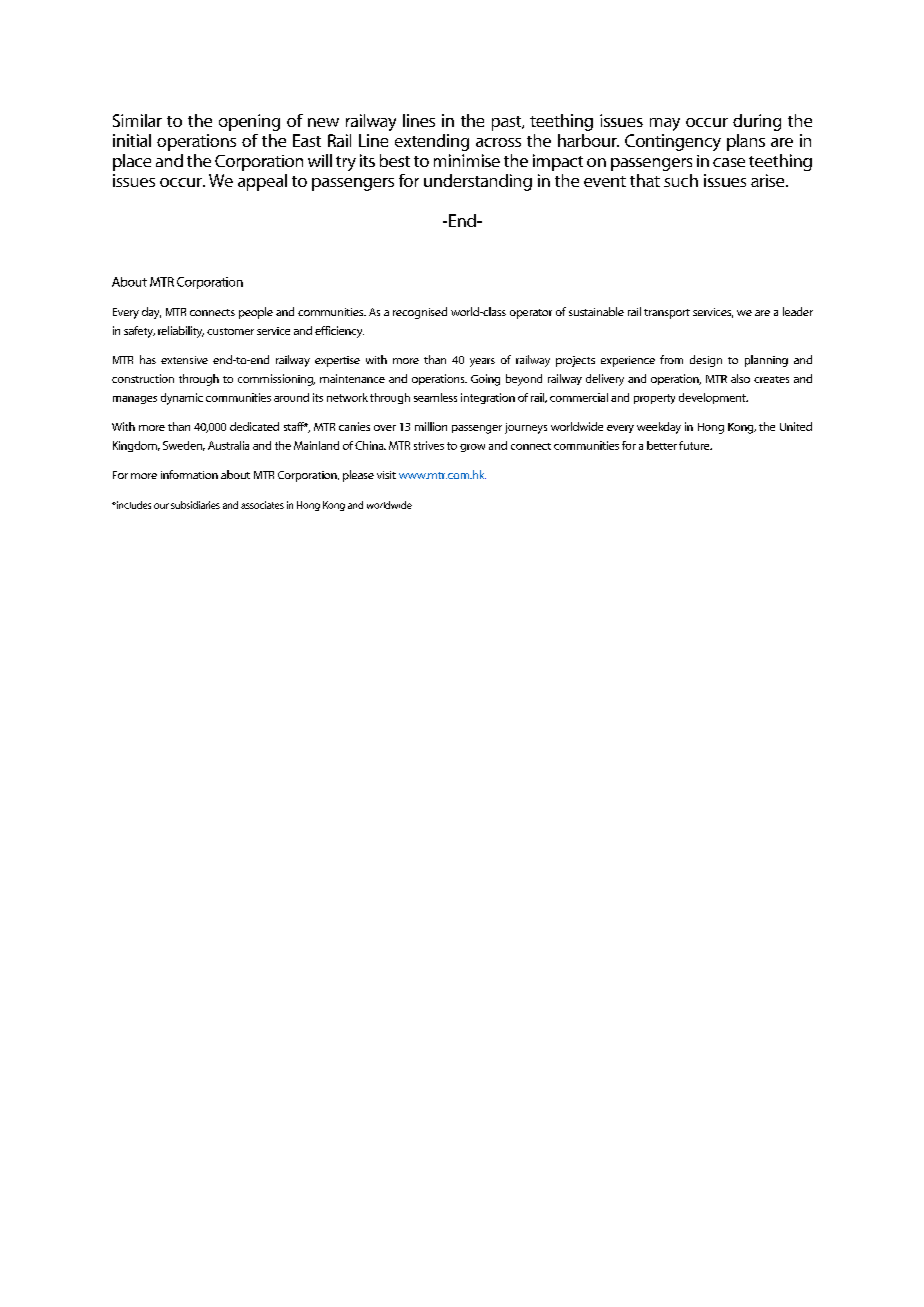 This document has width=924, height=1307. What do you see at coordinates (195, 505) in the document?
I see `subsidiaries` at bounding box center [195, 505].
